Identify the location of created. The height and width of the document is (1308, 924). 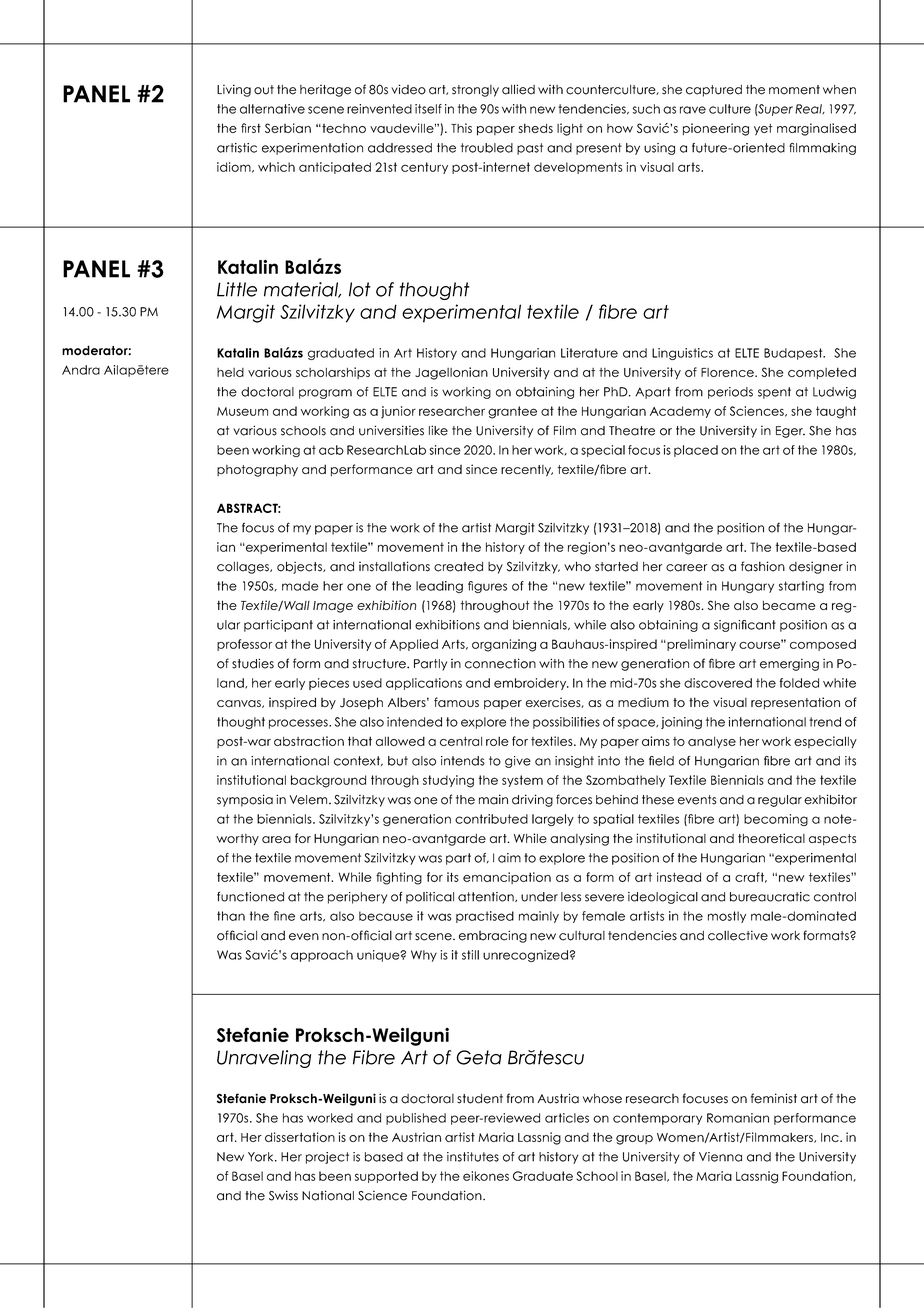
(458, 567).
